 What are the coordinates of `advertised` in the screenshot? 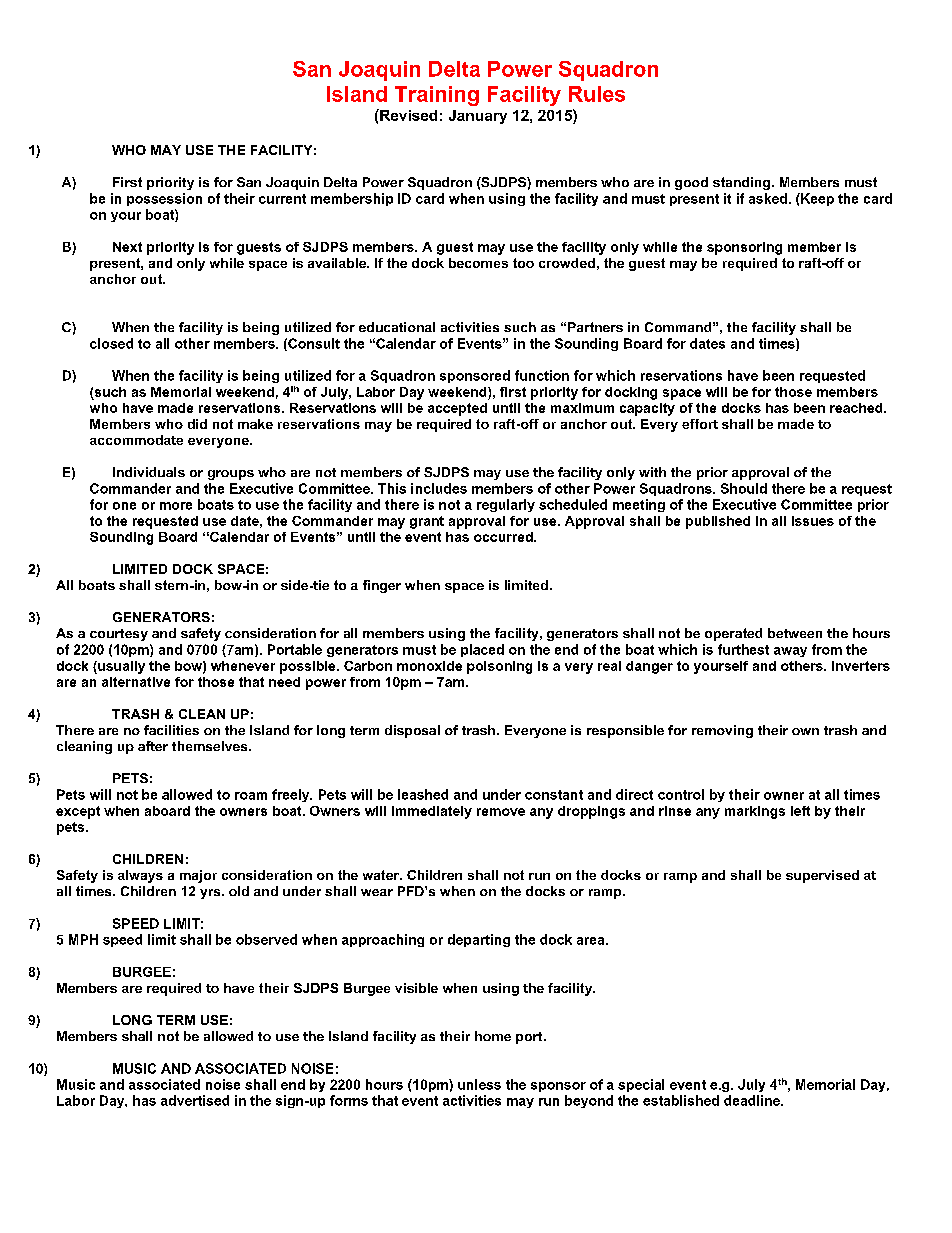 It's located at (195, 1100).
